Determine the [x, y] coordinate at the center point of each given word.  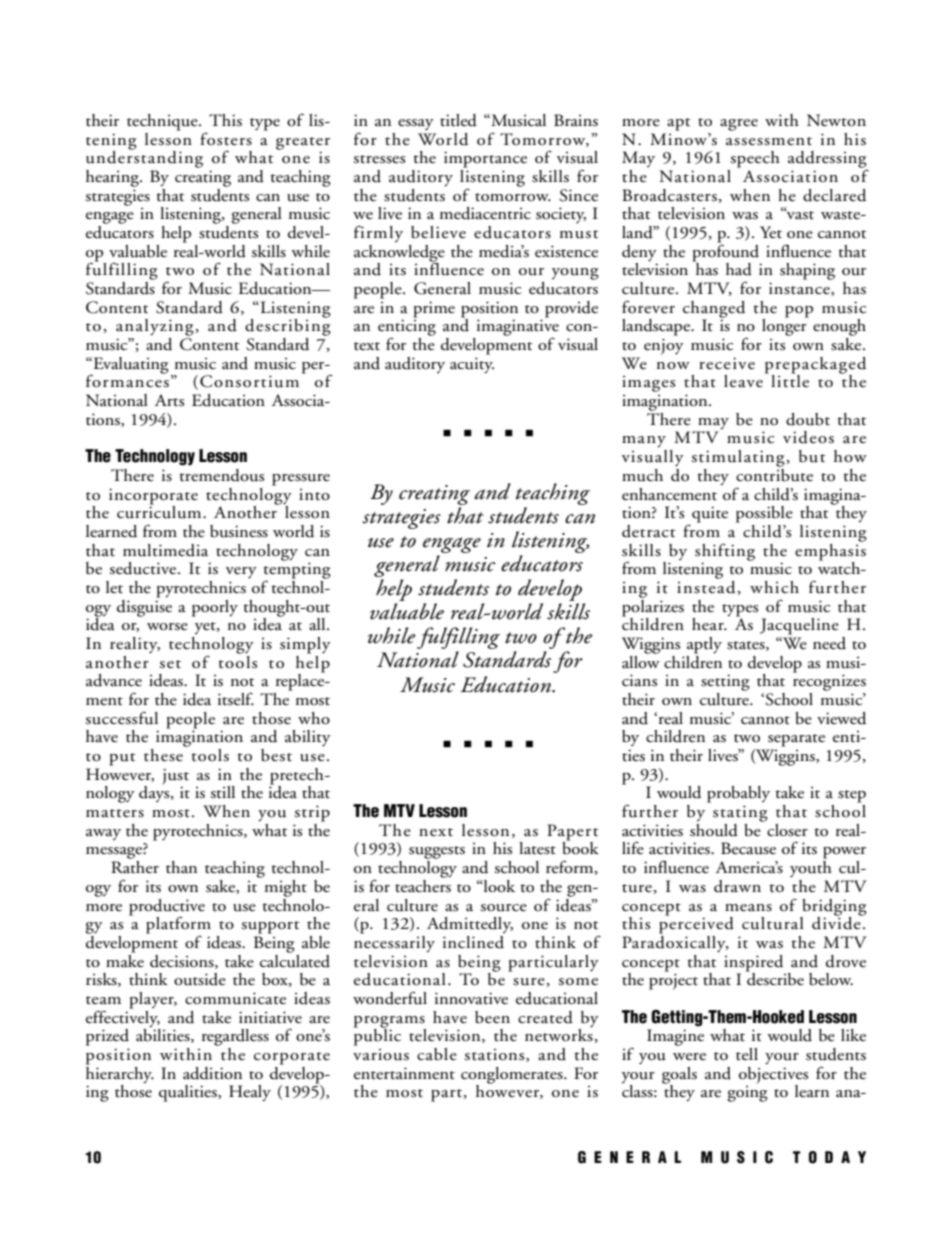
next [436, 832]
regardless [235, 1037]
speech [755, 159]
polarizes [653, 607]
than [181, 867]
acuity [472, 365]
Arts [169, 400]
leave [743, 381]
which [774, 587]
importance [485, 159]
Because [748, 848]
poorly [215, 608]
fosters [226, 139]
